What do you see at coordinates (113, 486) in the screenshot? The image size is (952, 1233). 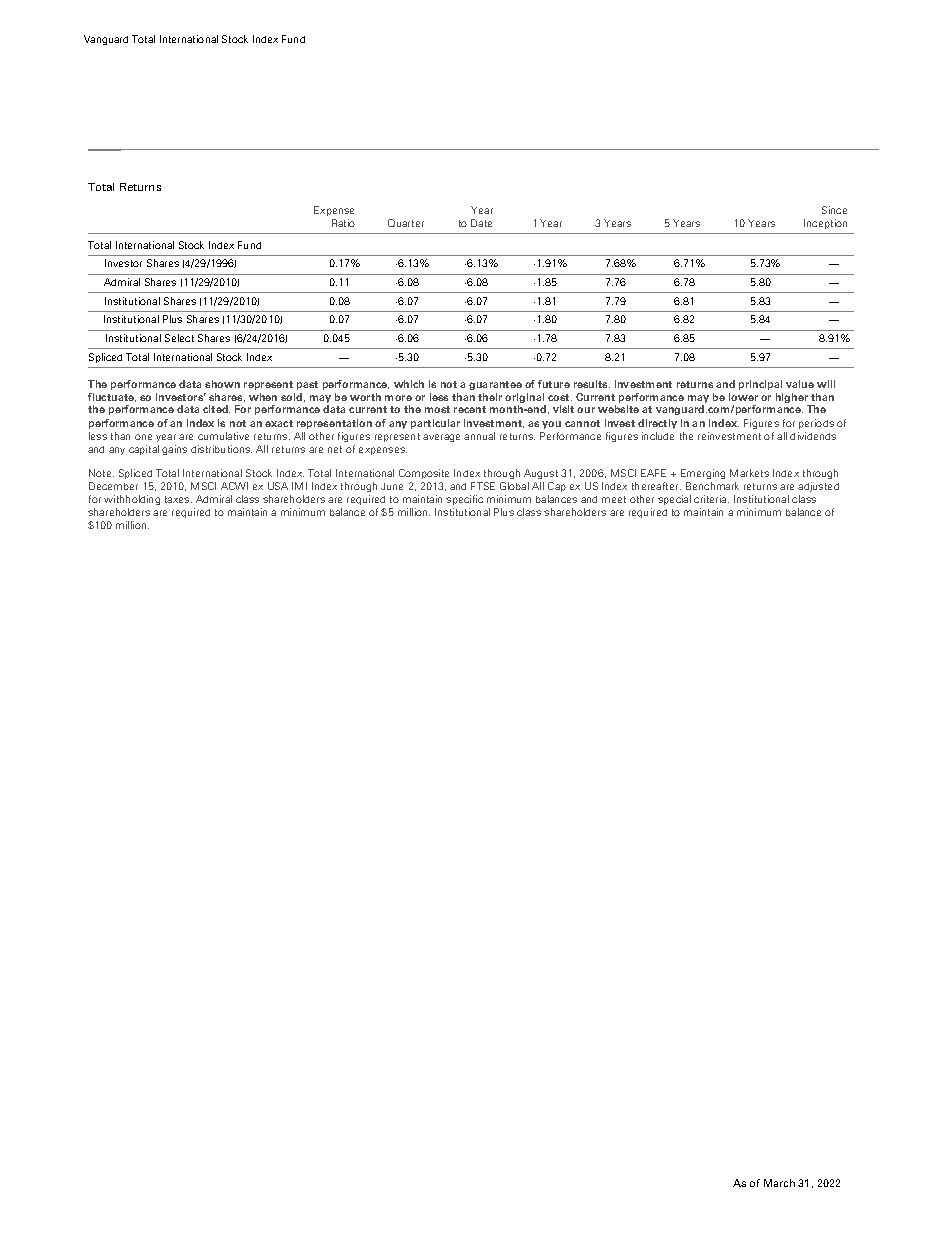 I see `December` at bounding box center [113, 486].
